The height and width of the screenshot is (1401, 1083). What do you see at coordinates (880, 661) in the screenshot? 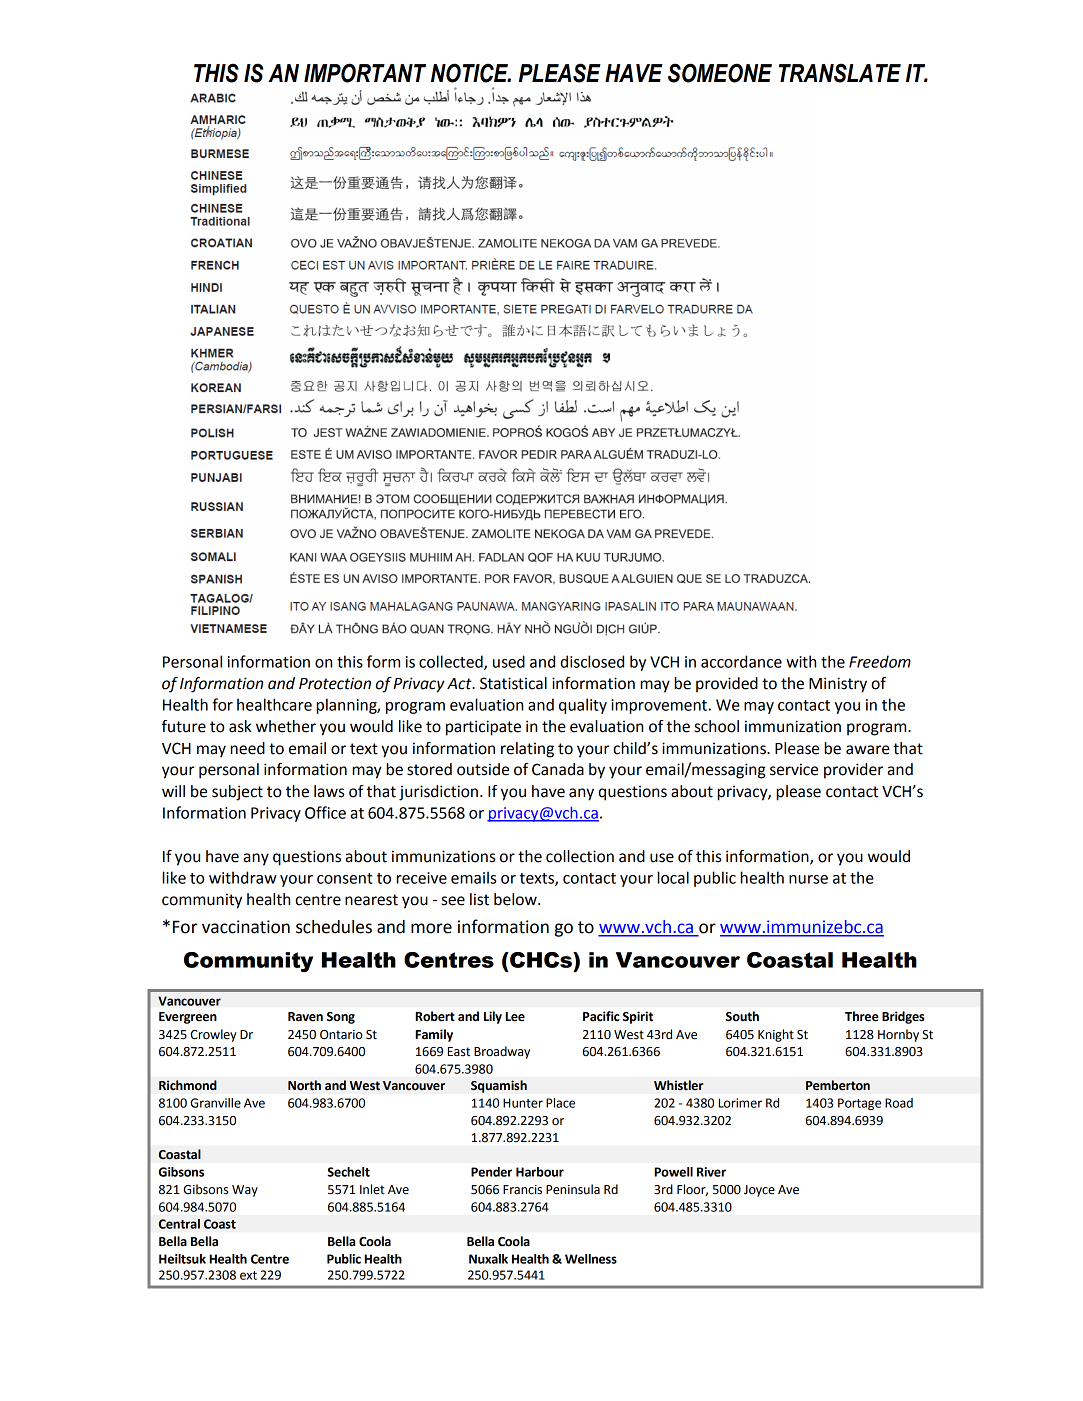
I see `Freedom` at bounding box center [880, 661].
